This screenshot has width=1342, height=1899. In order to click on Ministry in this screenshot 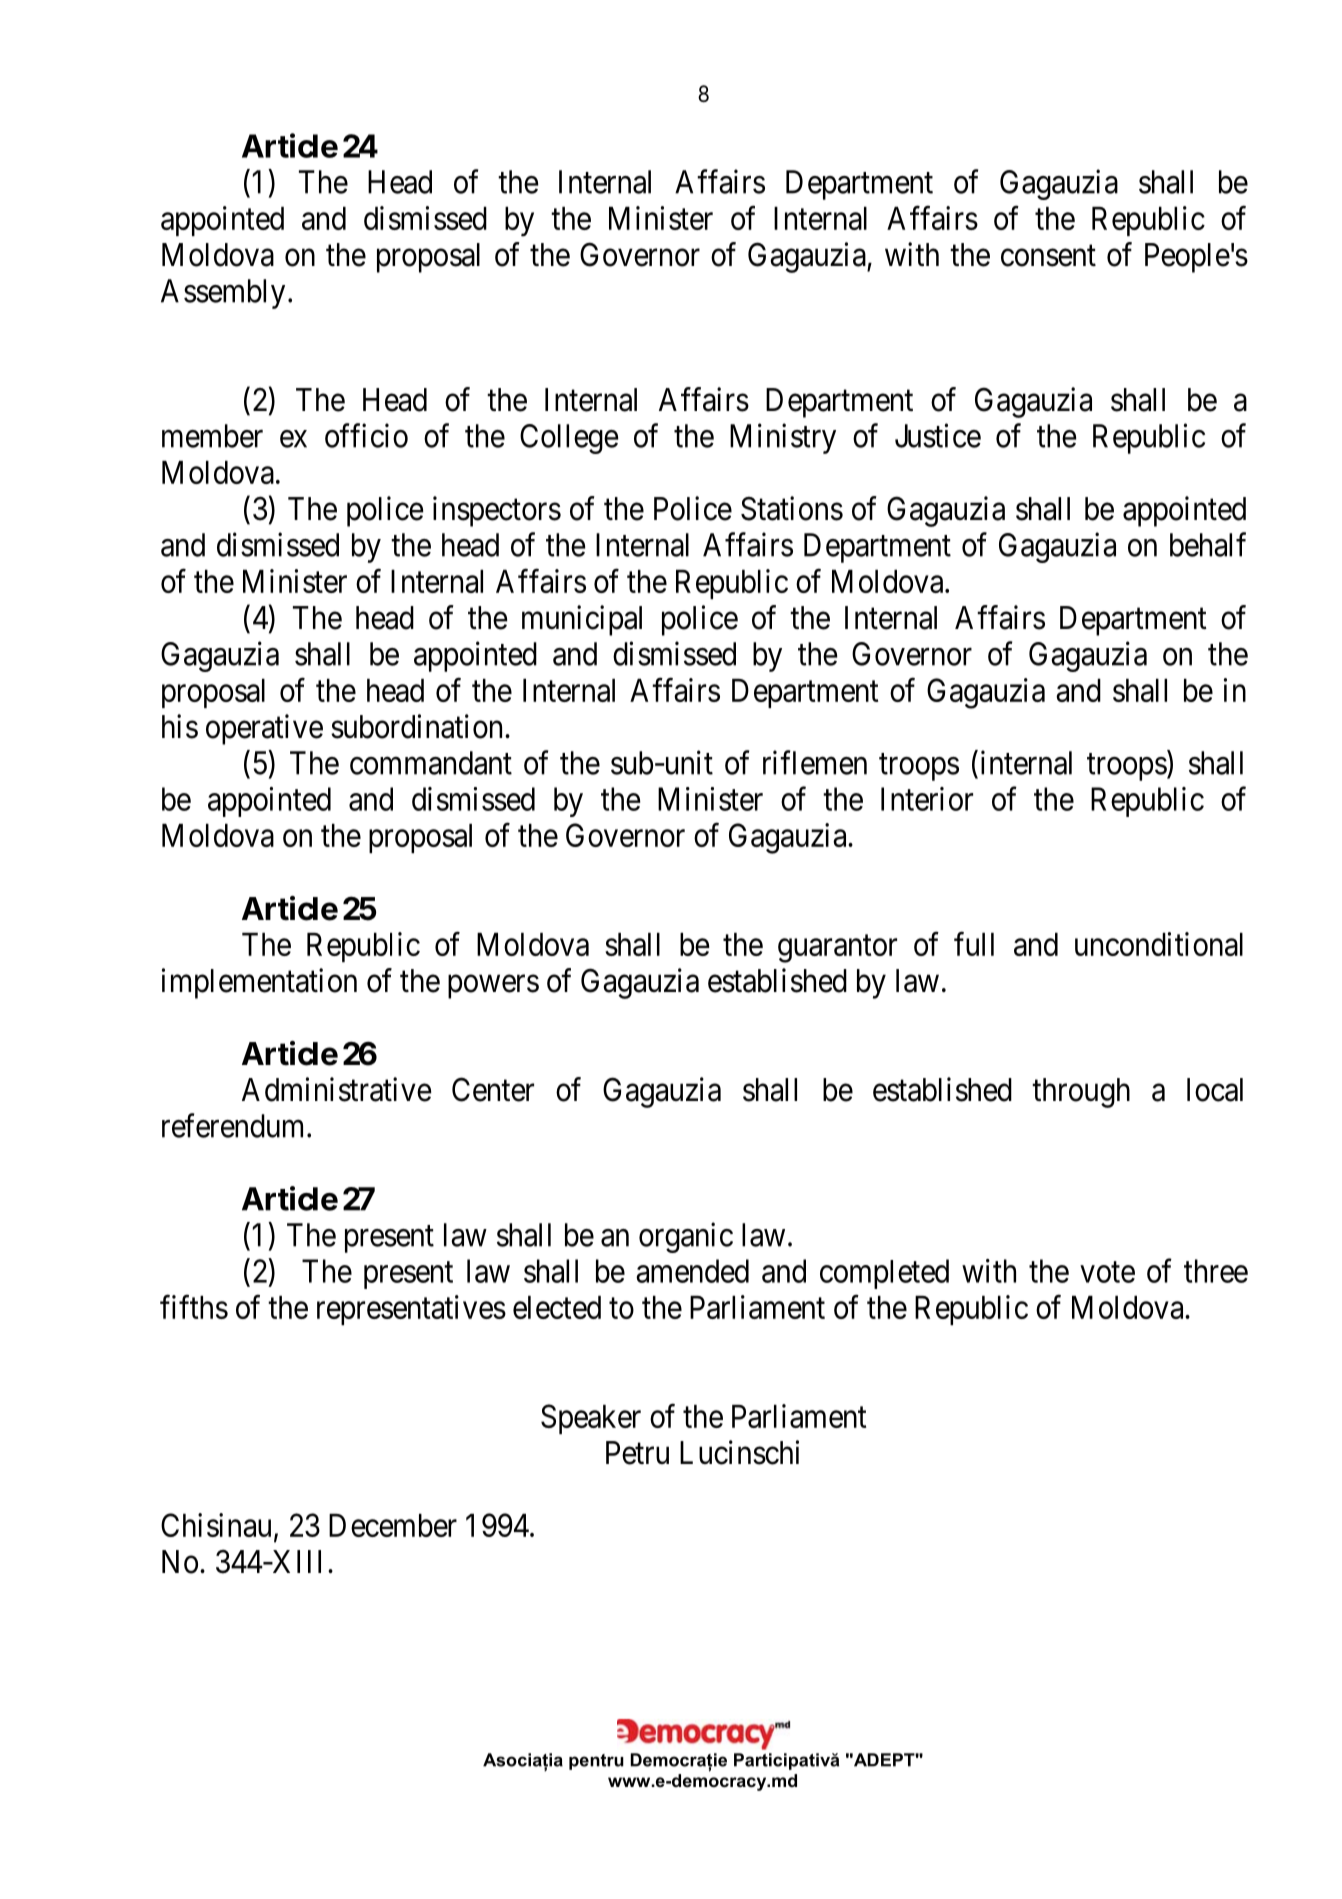, I will do `click(783, 438)`.
